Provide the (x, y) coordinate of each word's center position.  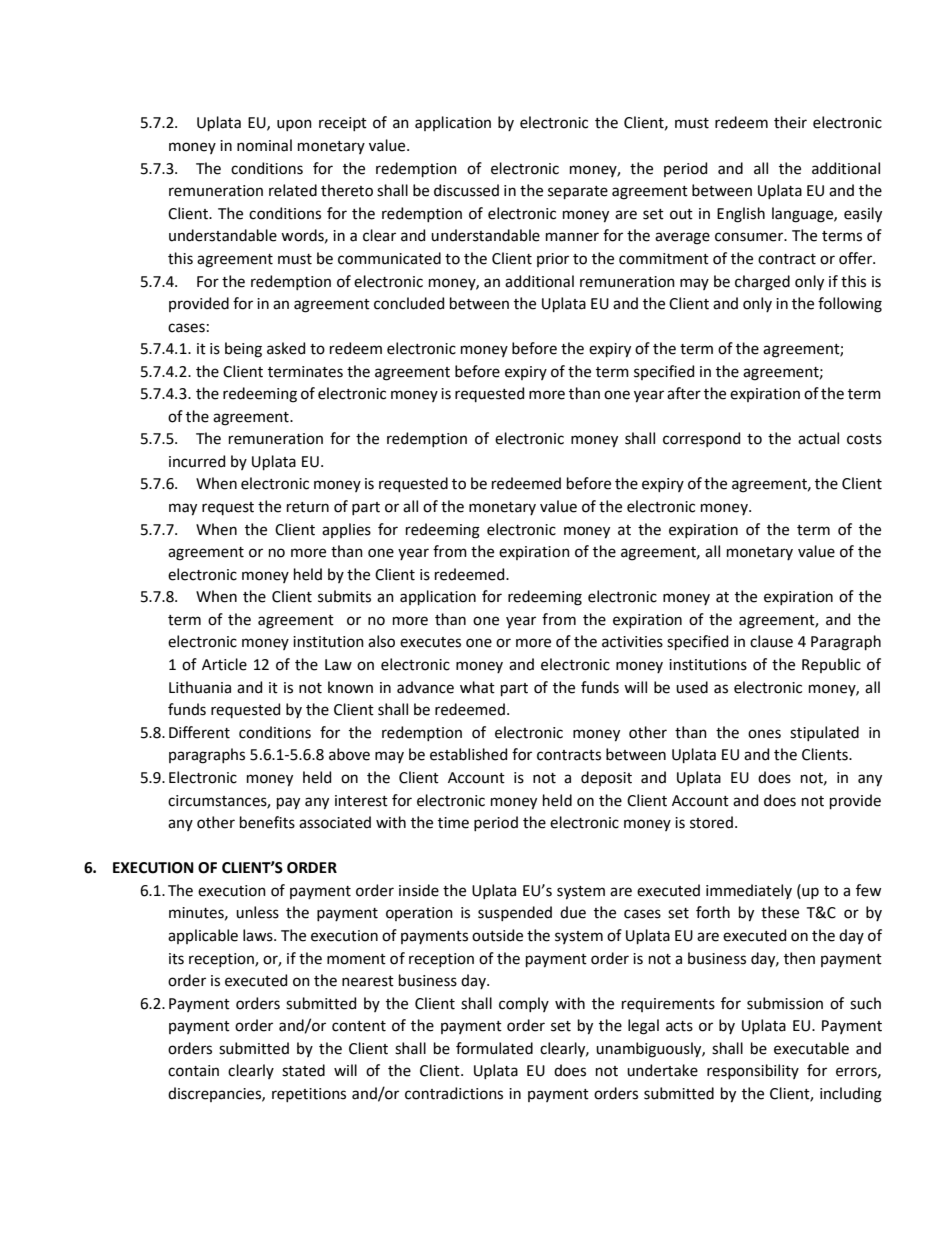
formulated (494, 1048)
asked (286, 348)
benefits (267, 822)
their (790, 122)
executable (811, 1048)
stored (711, 822)
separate (578, 192)
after (684, 393)
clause (771, 641)
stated (303, 1070)
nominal (264, 145)
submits (344, 596)
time (453, 823)
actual (818, 438)
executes (430, 642)
